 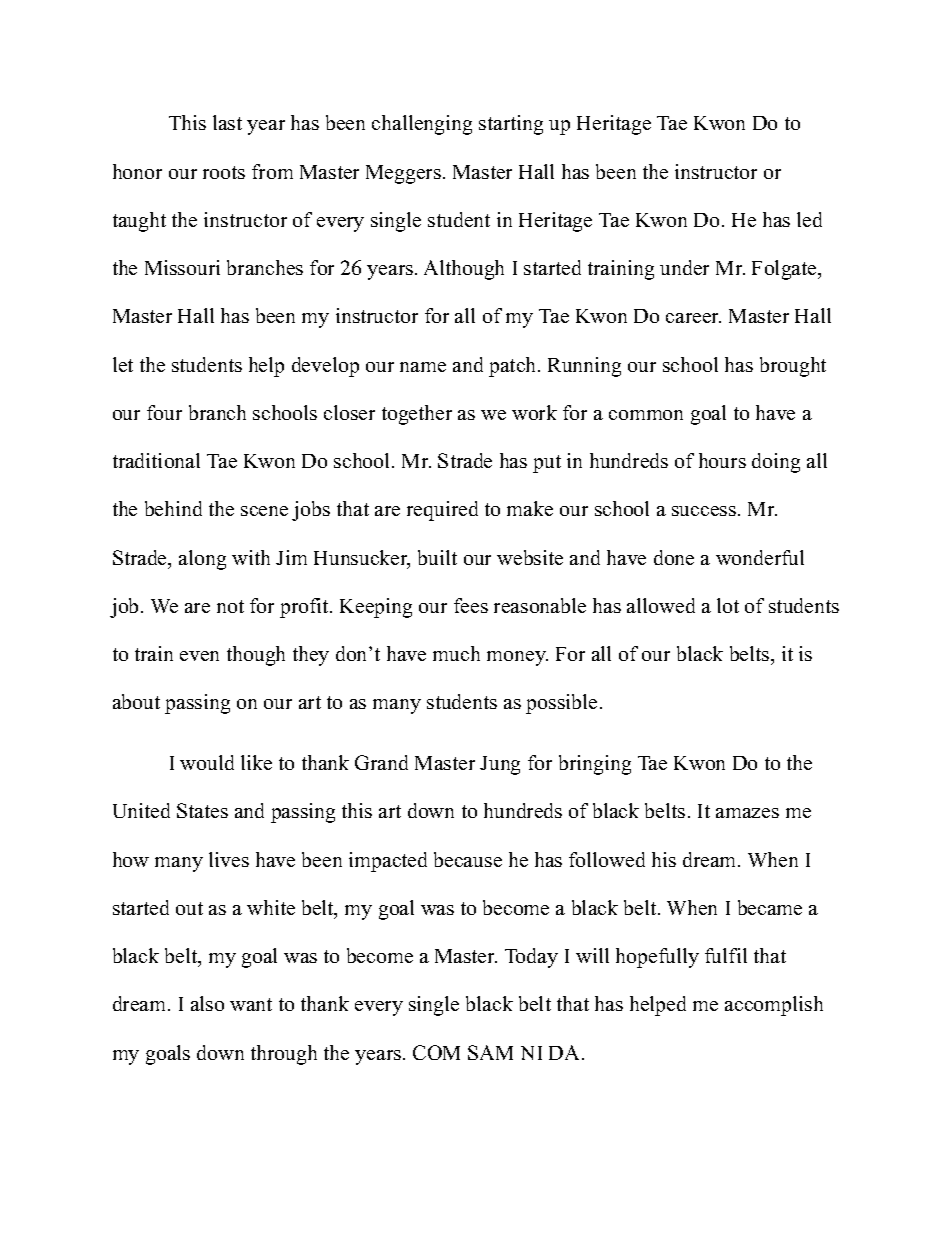 What do you see at coordinates (207, 1003) in the screenshot?
I see `also` at bounding box center [207, 1003].
